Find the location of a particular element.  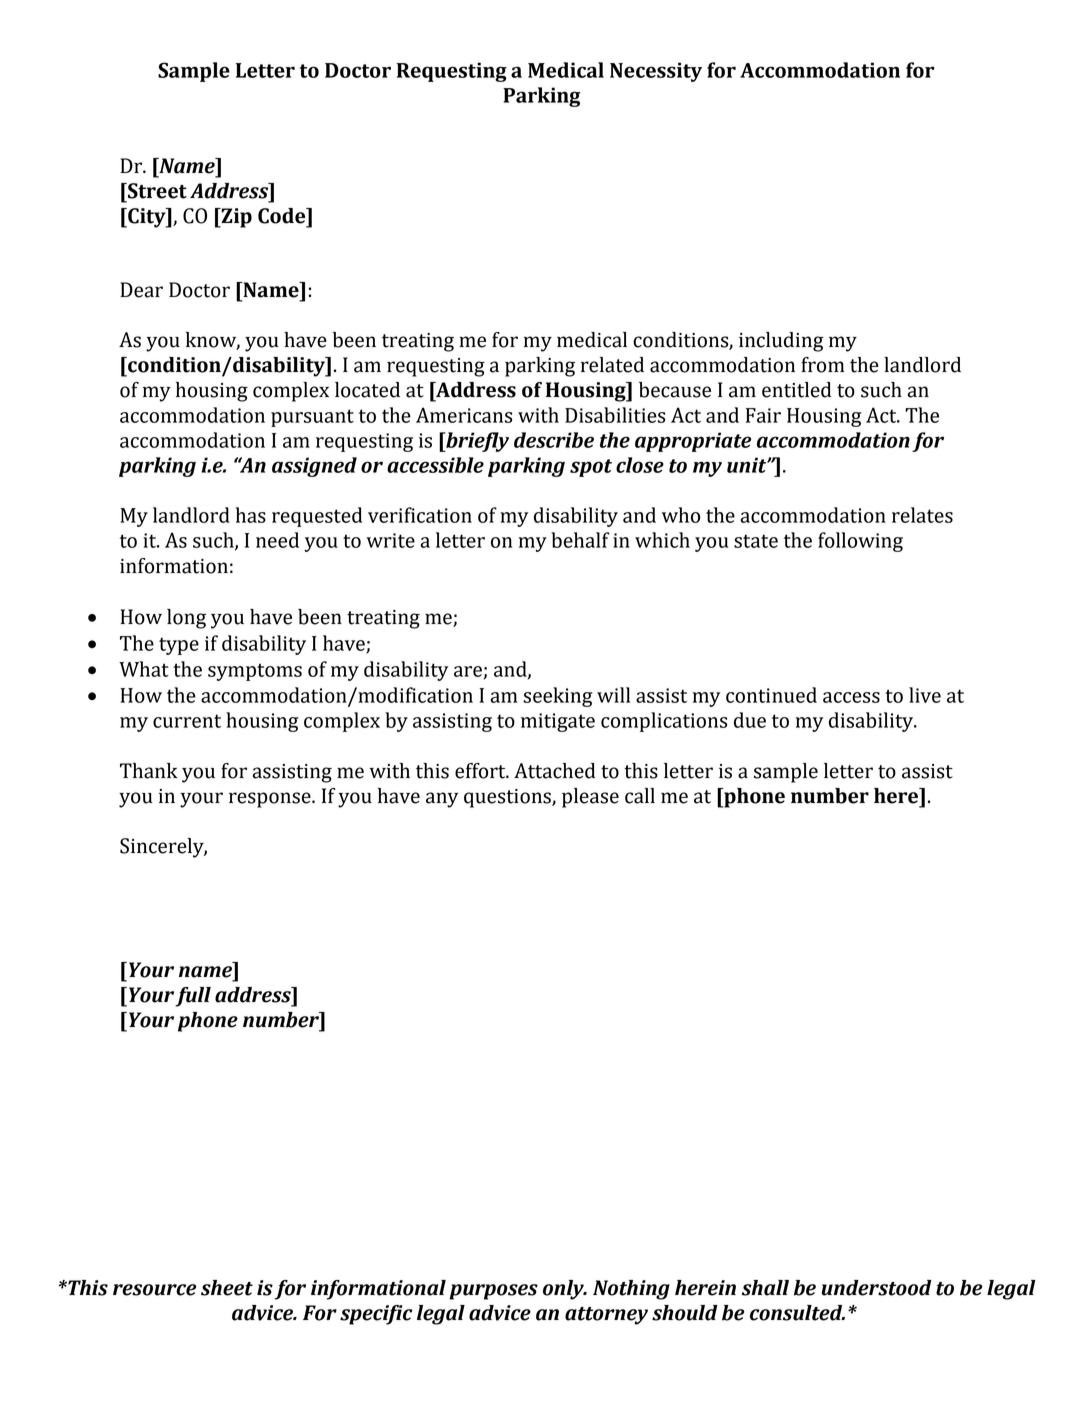

call is located at coordinates (640, 796).
